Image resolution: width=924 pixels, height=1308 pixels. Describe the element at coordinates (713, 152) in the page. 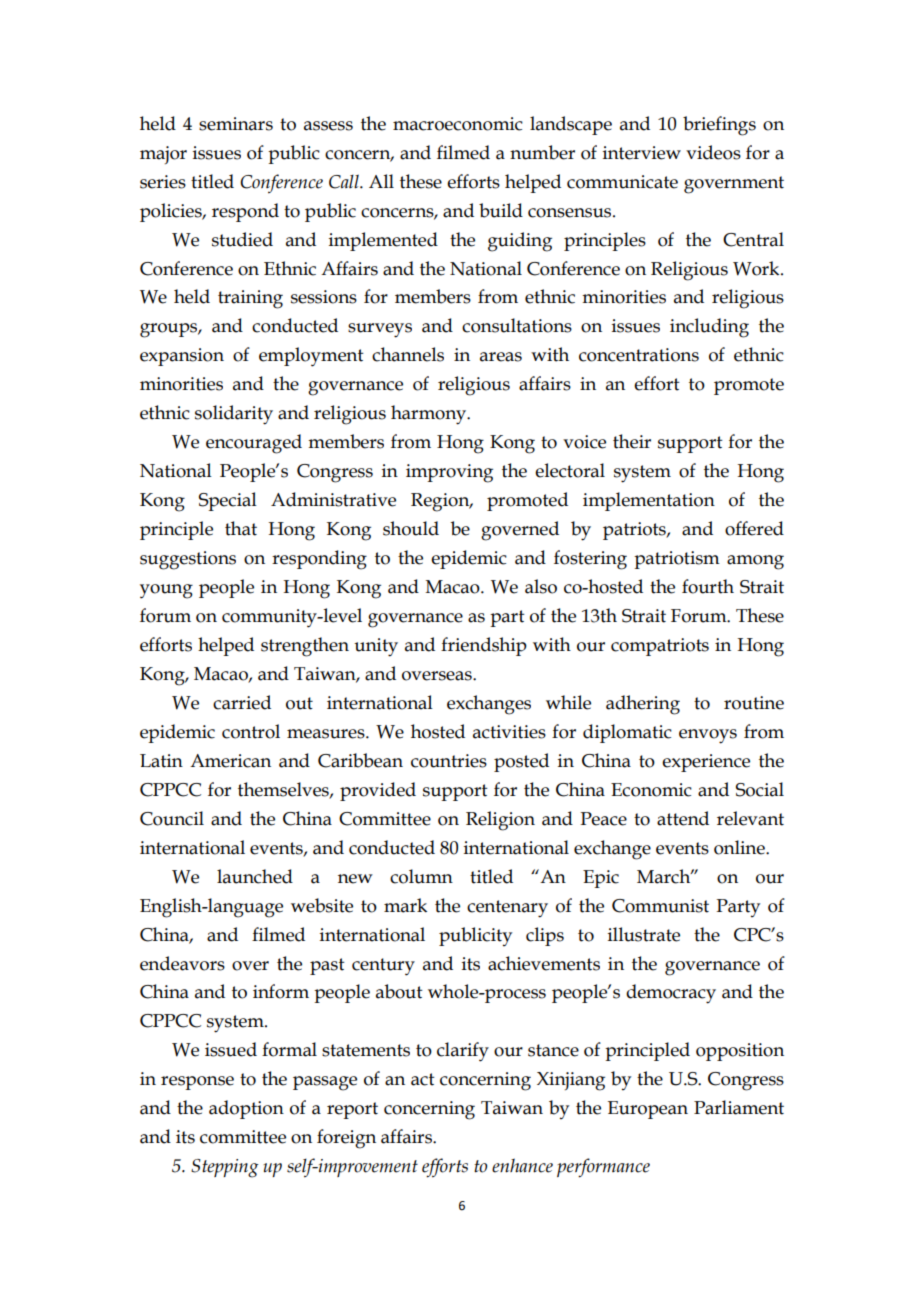

I see `videos` at that location.
